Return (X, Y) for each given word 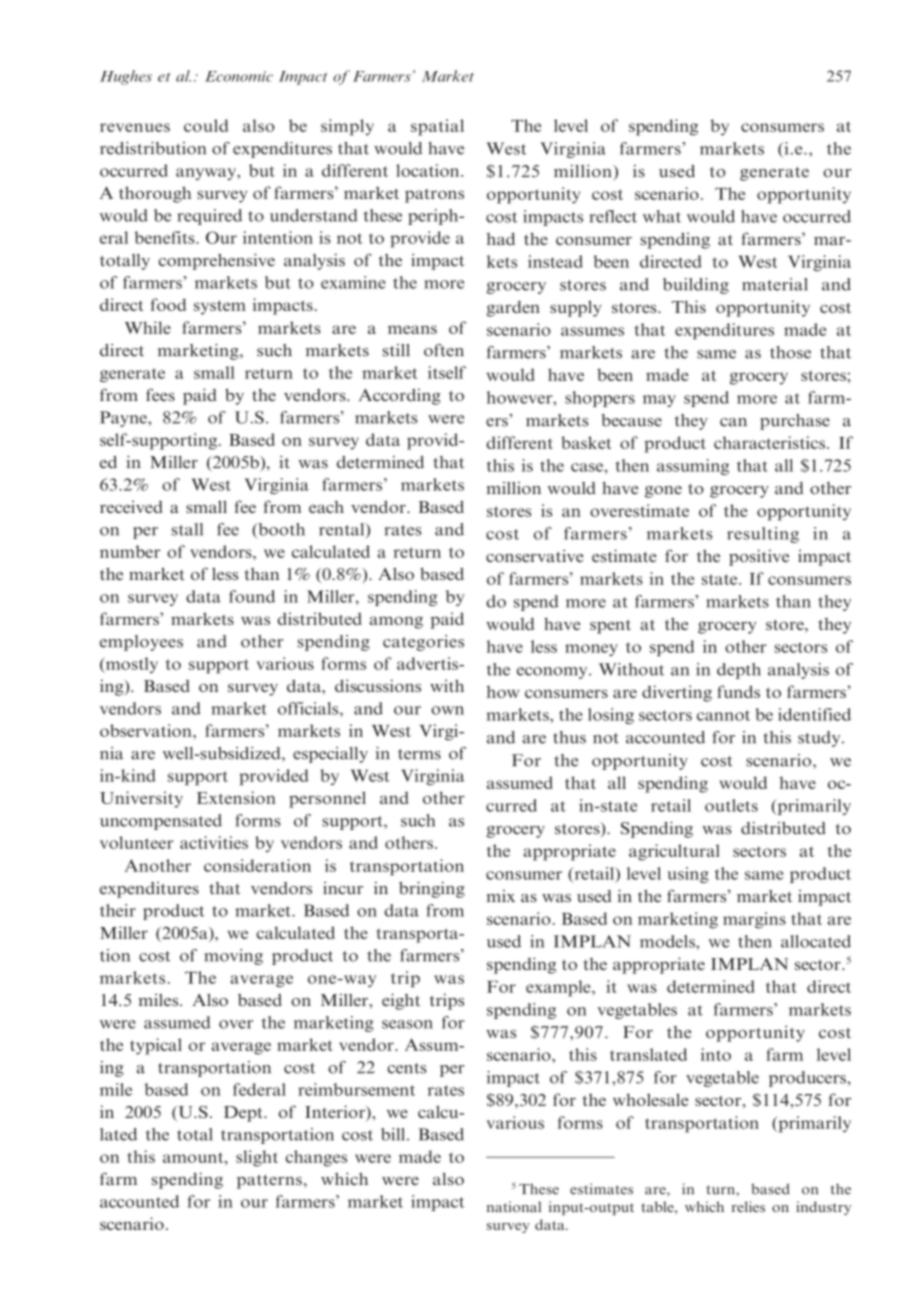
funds (738, 691)
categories (423, 643)
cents (407, 1068)
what (662, 216)
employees (141, 643)
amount (194, 1157)
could (206, 125)
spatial (437, 127)
